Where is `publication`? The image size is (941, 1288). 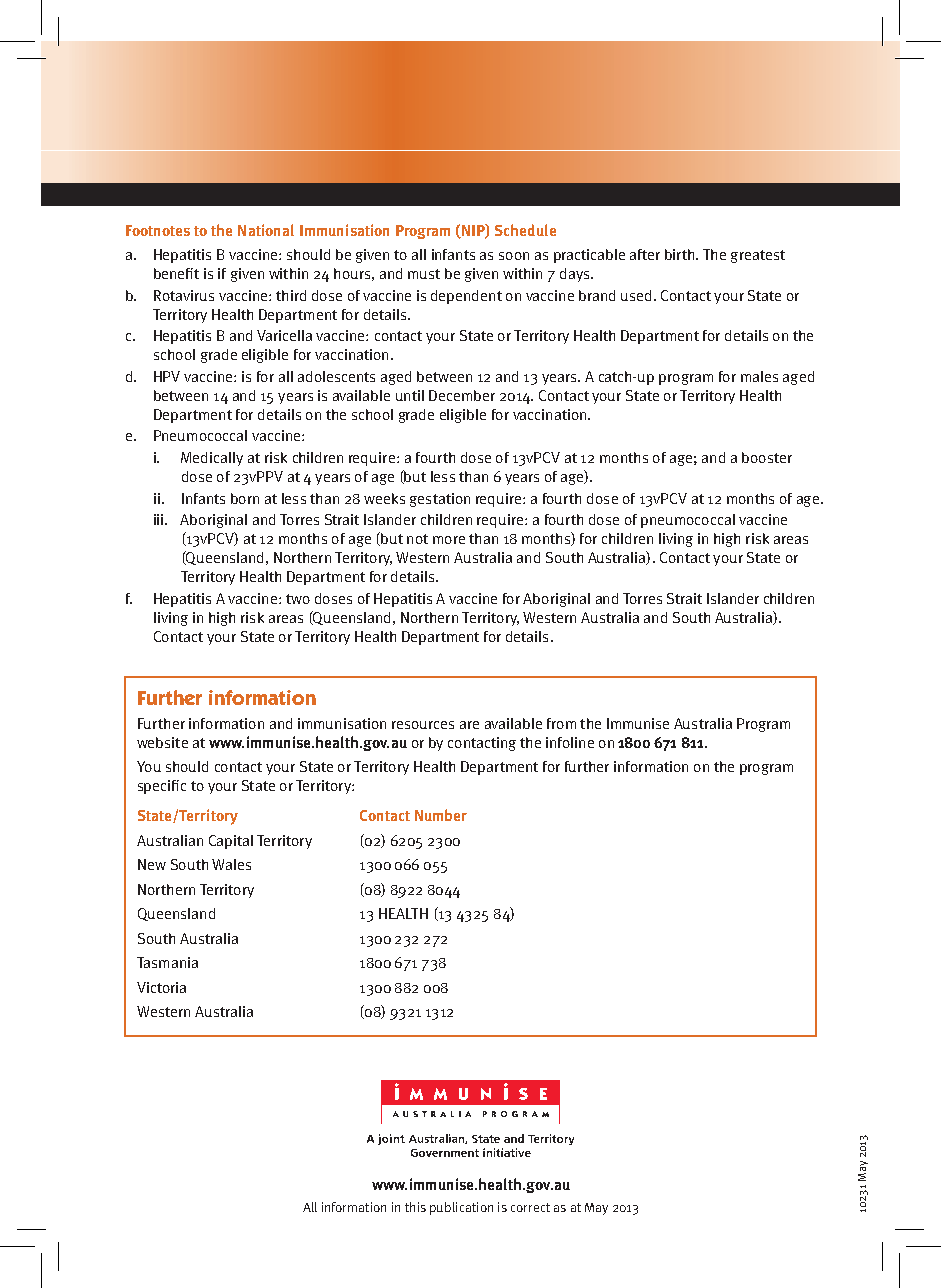
publication is located at coordinates (461, 1208).
